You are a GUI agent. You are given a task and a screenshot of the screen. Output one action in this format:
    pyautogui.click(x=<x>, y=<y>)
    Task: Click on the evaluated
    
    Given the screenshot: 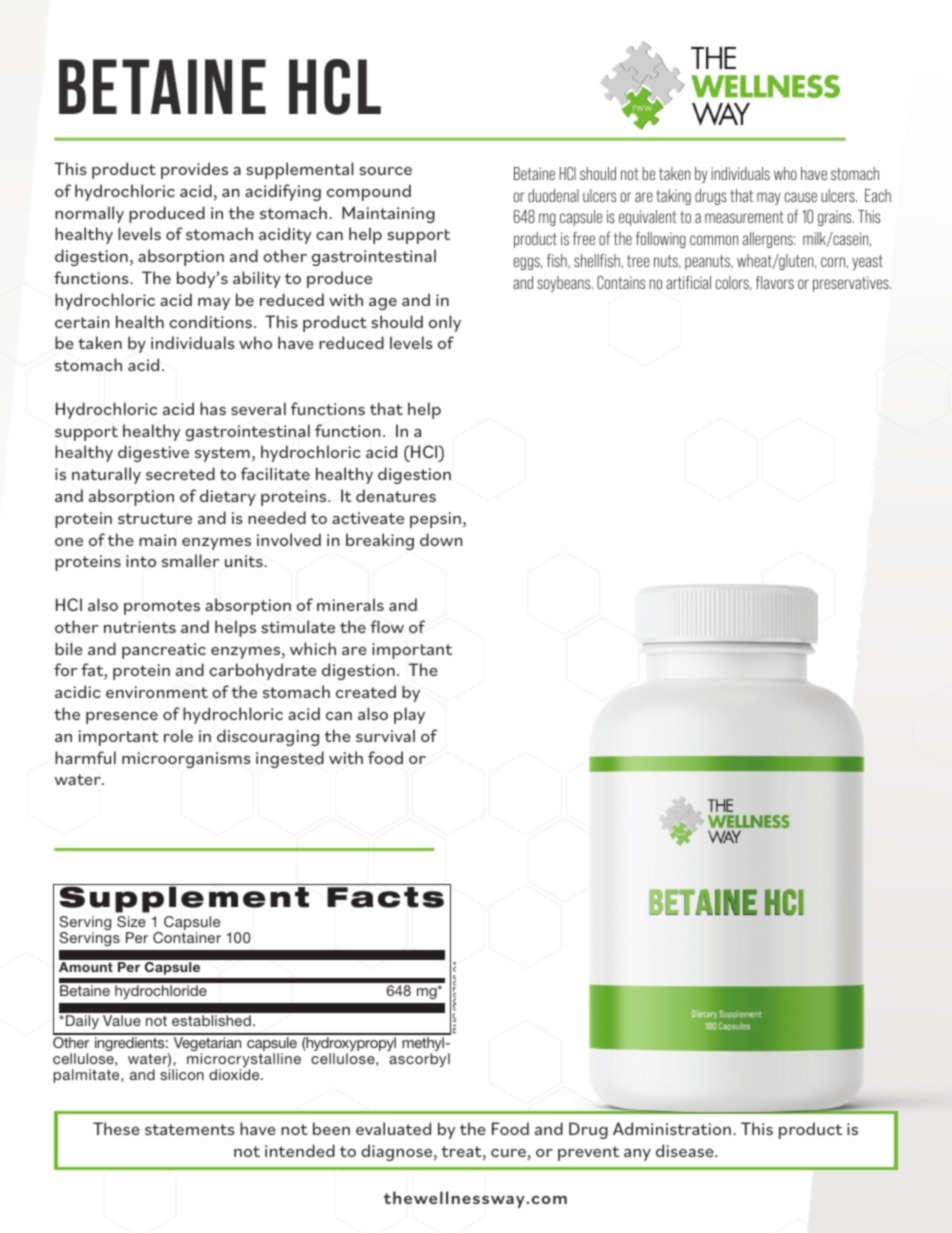 What is the action you would take?
    pyautogui.click(x=393, y=1128)
